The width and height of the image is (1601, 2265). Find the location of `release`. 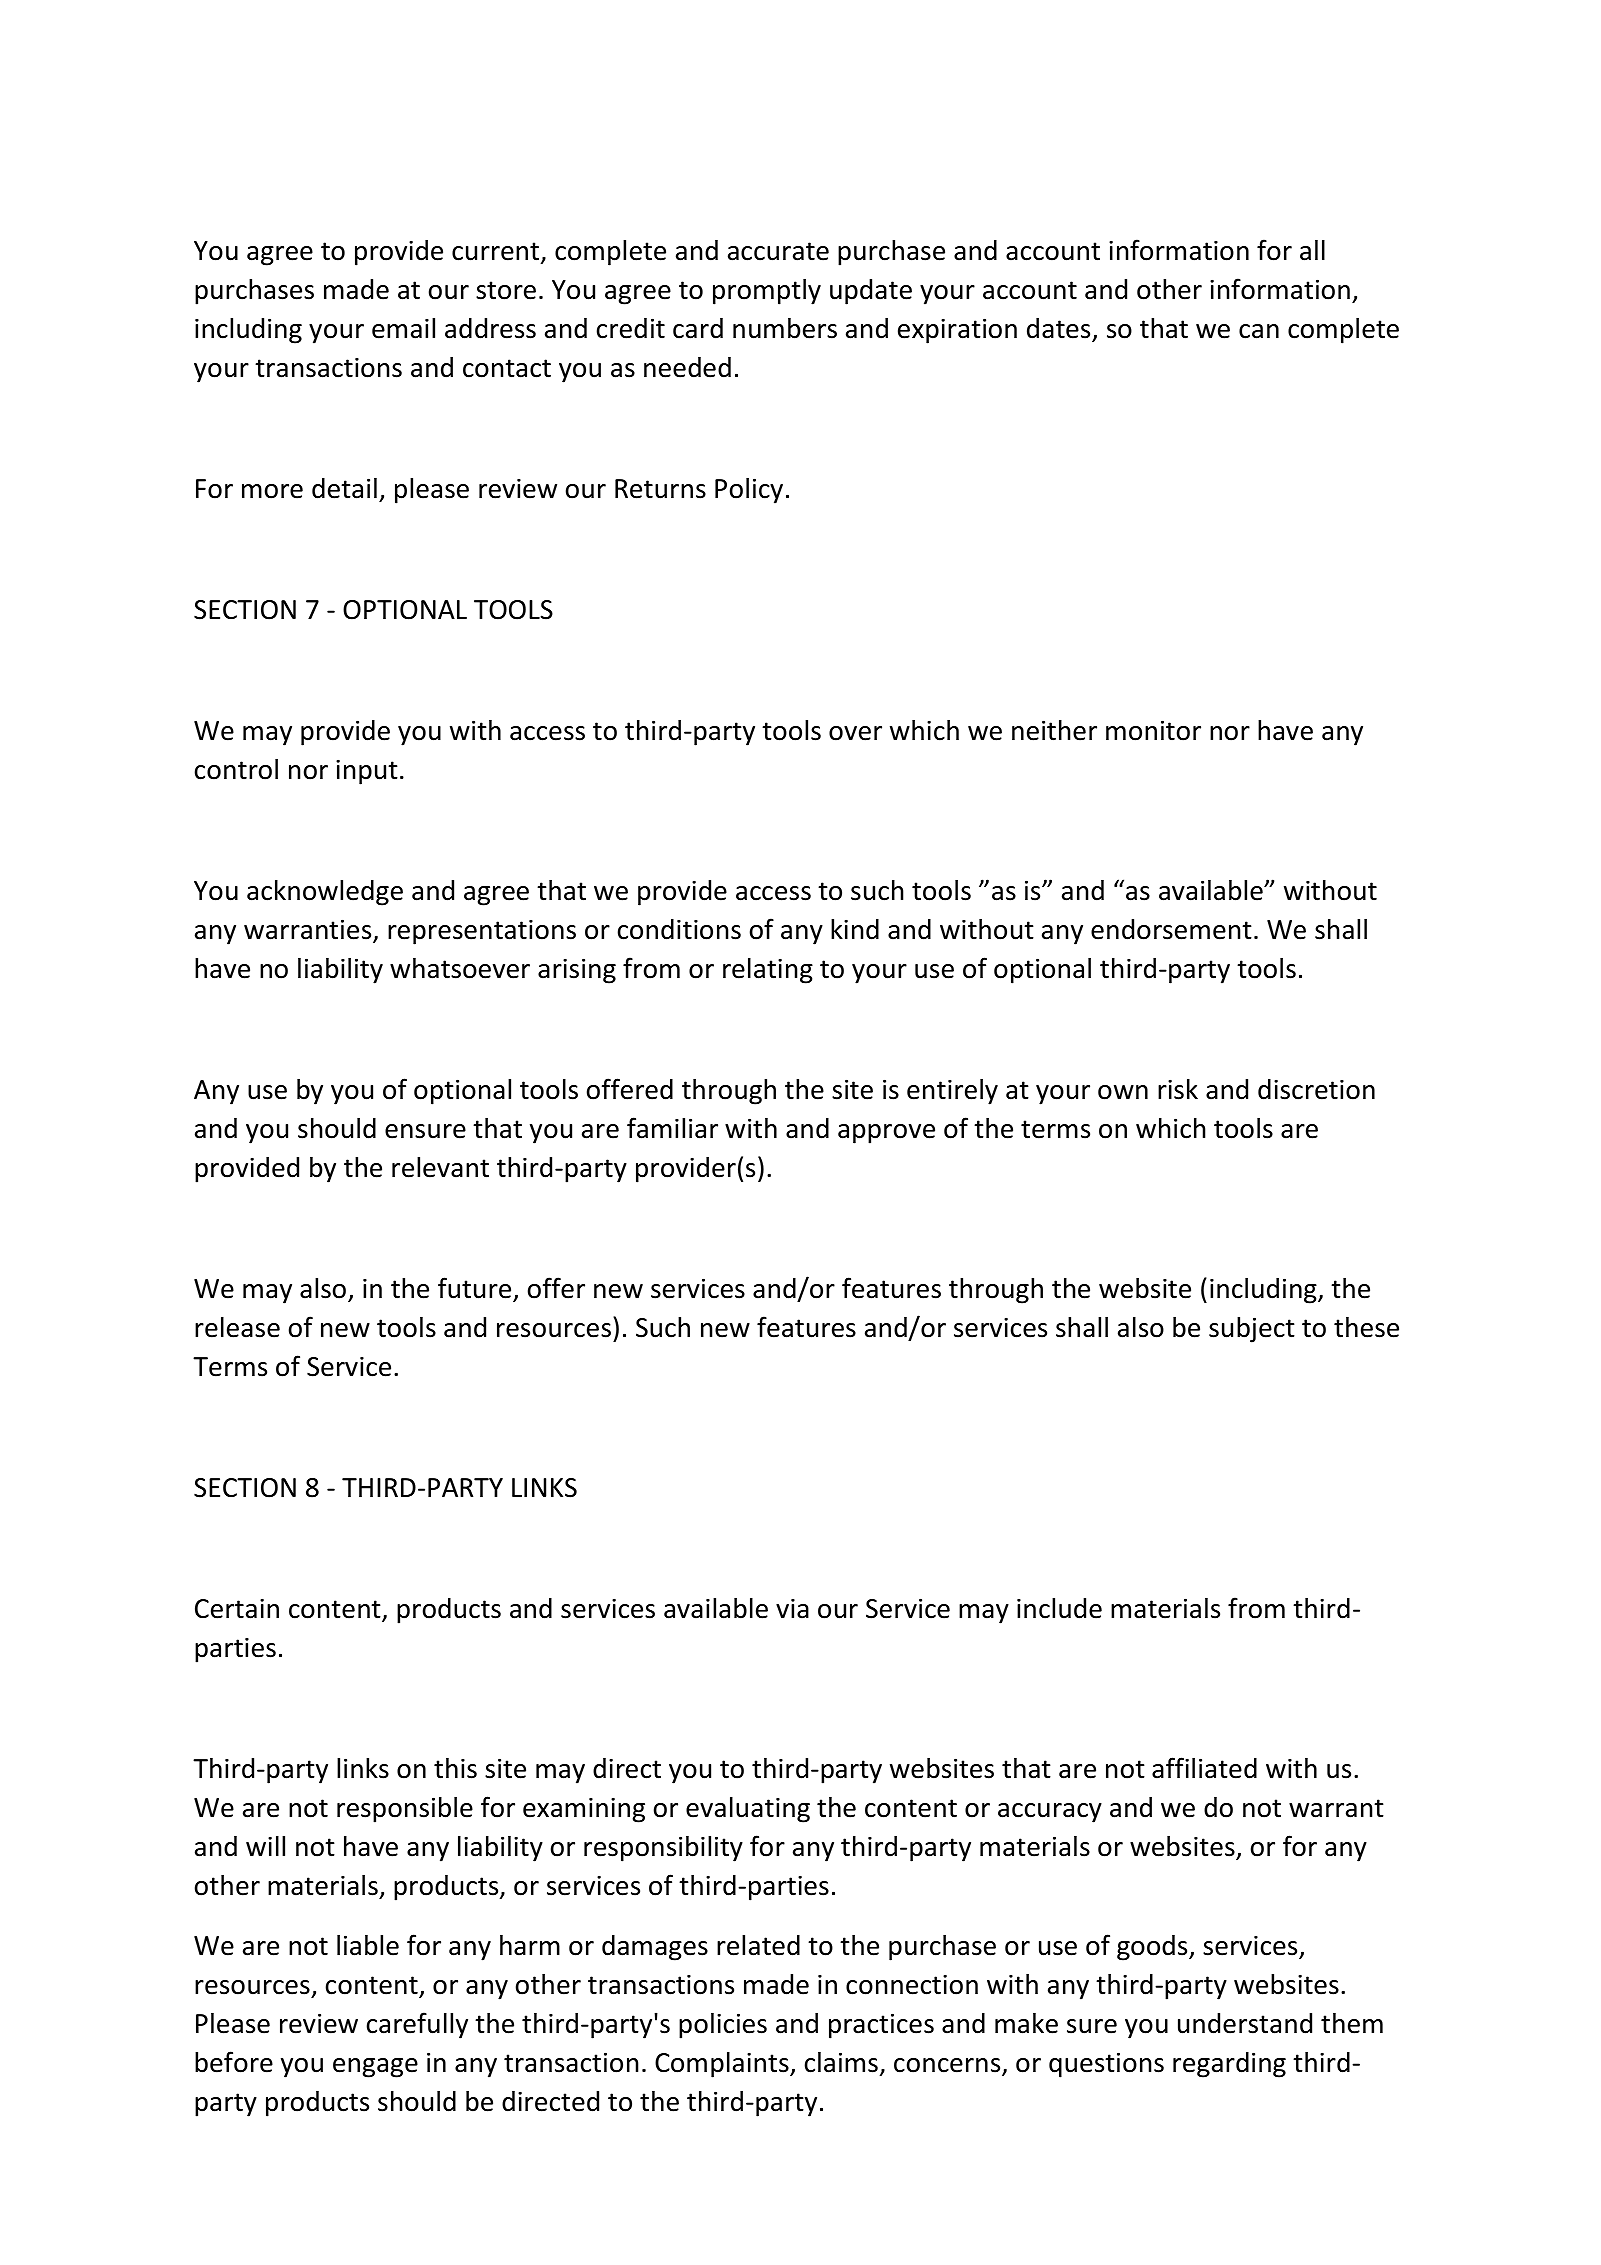

release is located at coordinates (237, 1327).
